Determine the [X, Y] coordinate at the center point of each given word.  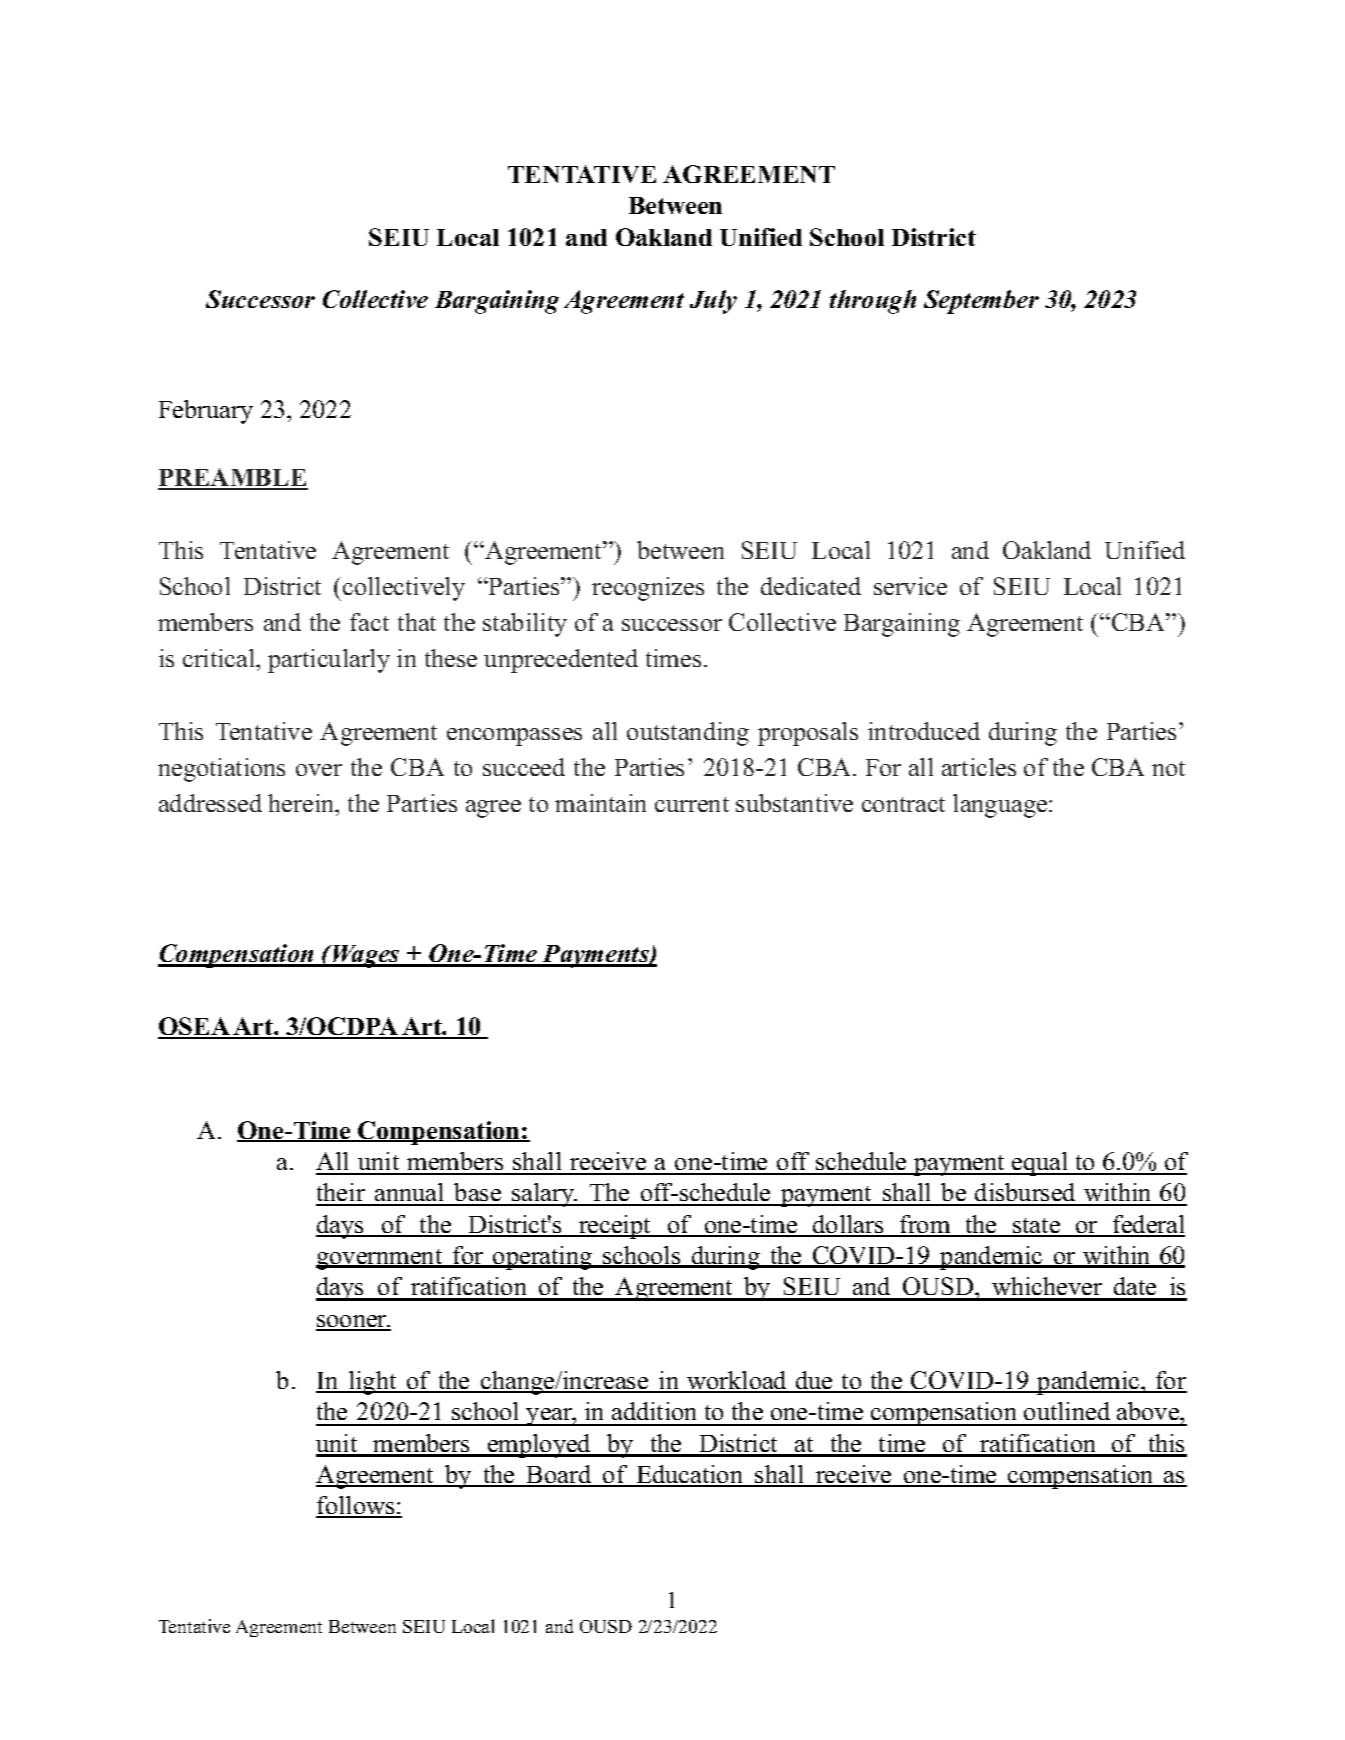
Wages [366, 956]
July [713, 302]
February [206, 412]
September [981, 302]
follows [356, 1507]
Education [690, 1475]
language [1000, 806]
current [692, 804]
